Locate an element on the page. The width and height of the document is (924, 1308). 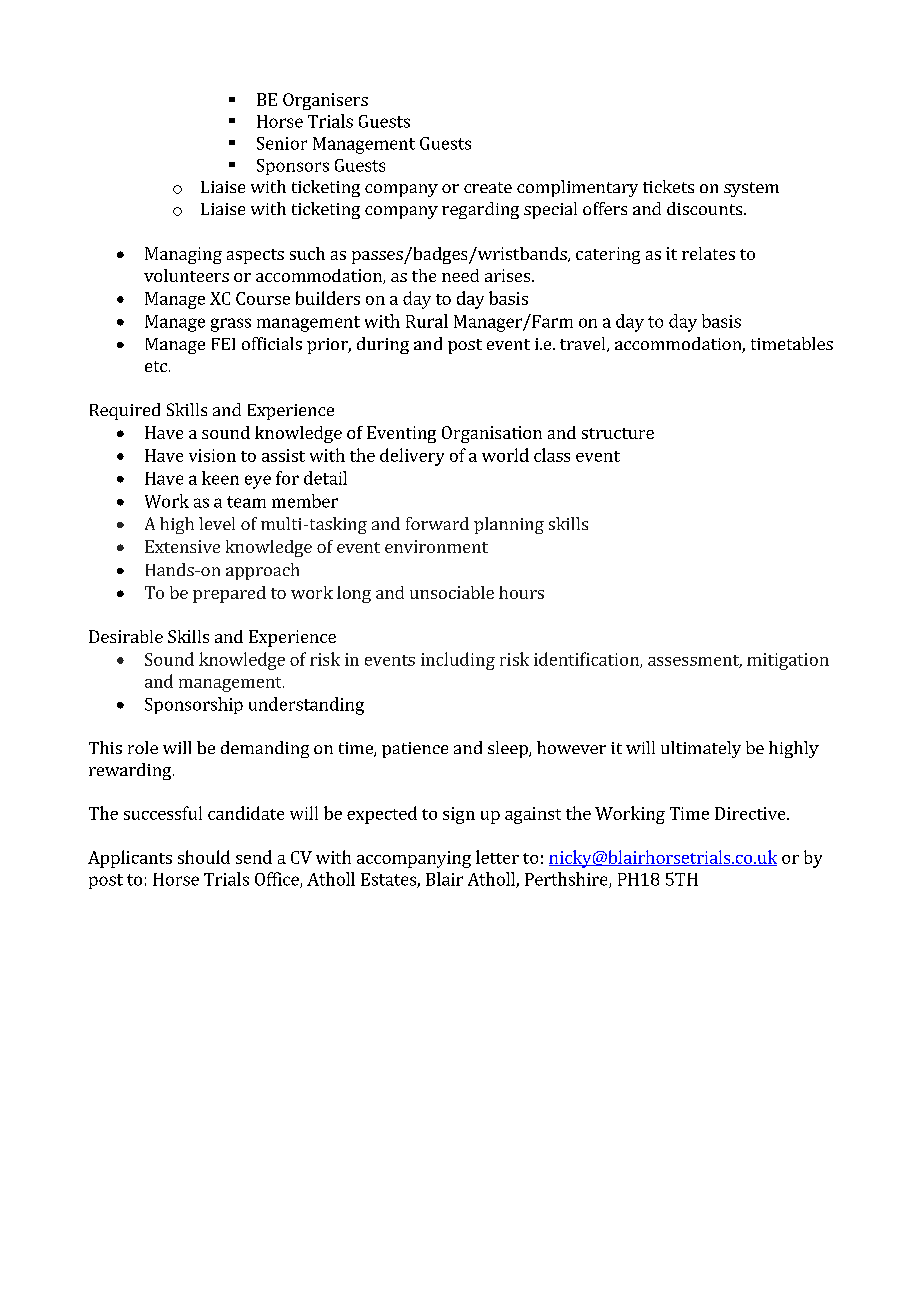
Senior is located at coordinates (282, 143).
